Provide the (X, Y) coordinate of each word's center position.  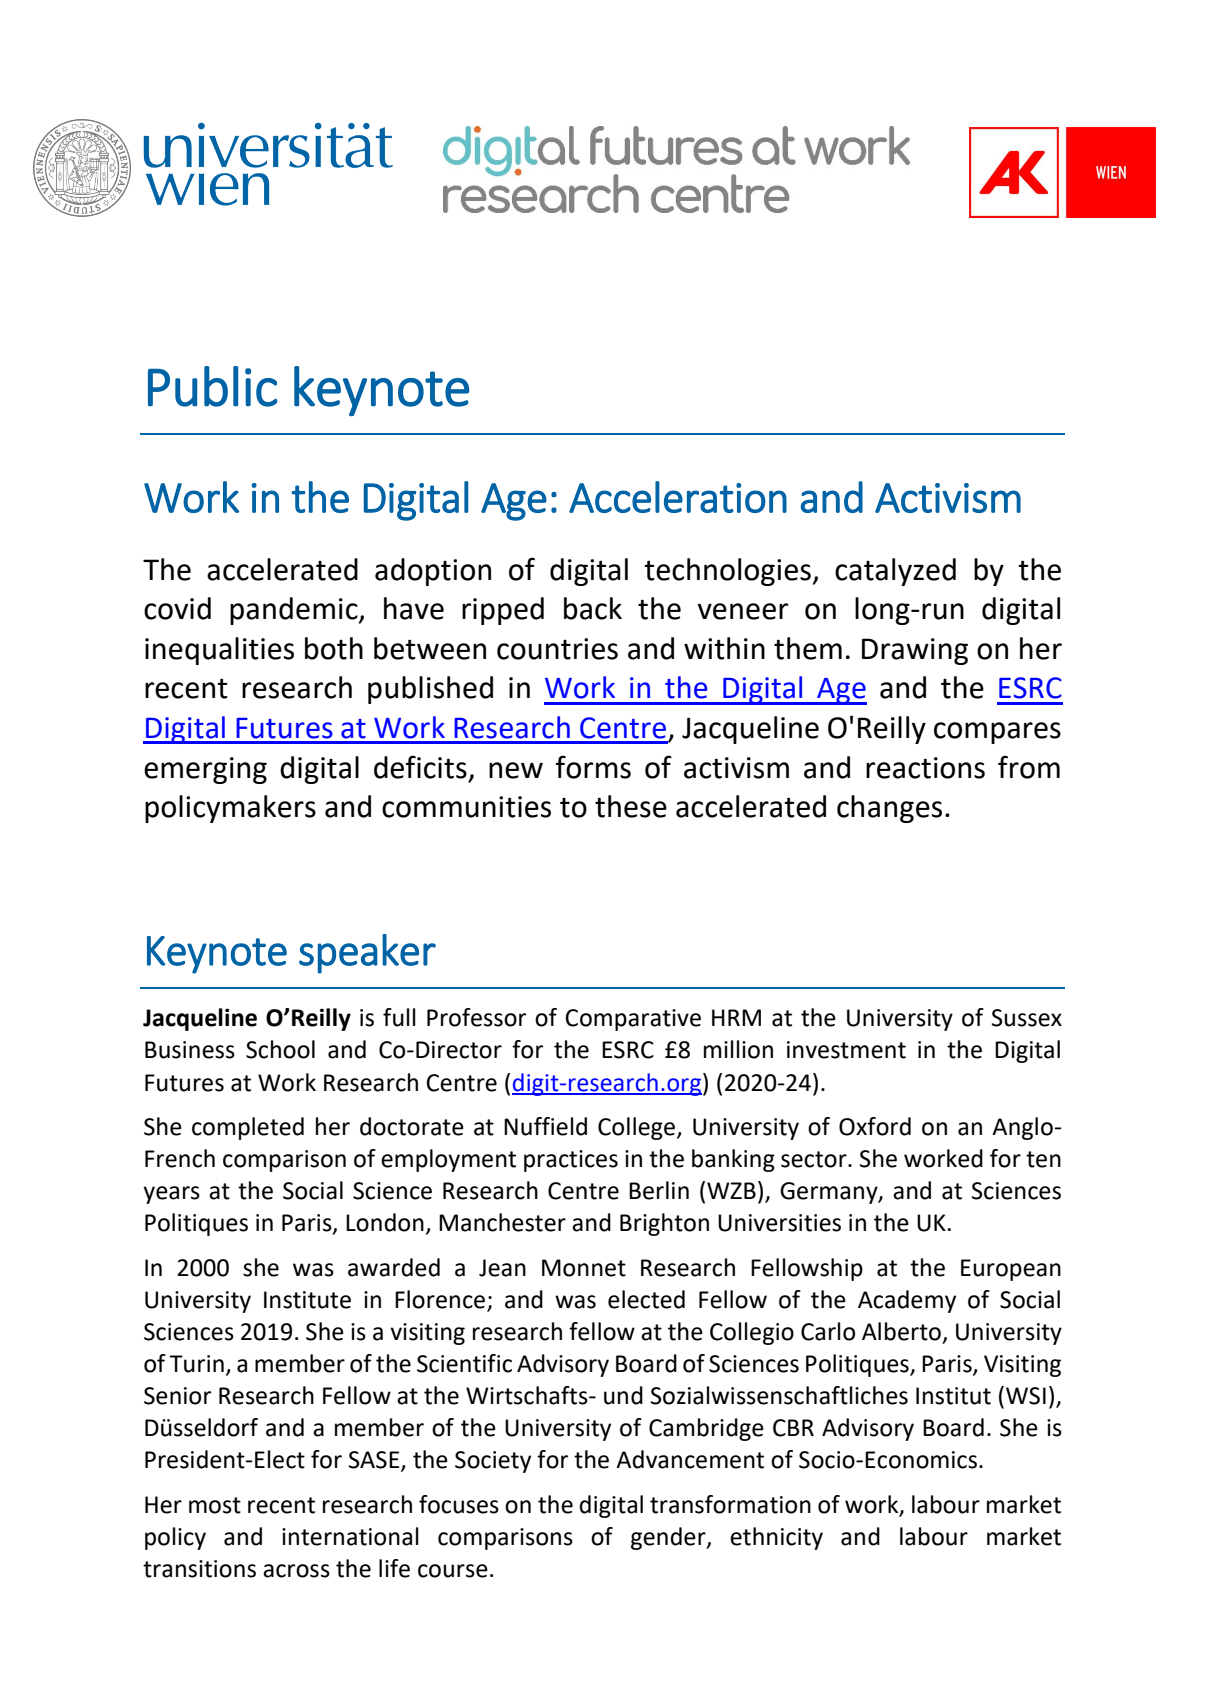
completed (248, 1128)
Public (212, 386)
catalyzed (895, 572)
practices (571, 1161)
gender (669, 1538)
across (296, 1571)
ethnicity (776, 1538)
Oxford (875, 1126)
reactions (925, 768)
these (631, 806)
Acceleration (678, 497)
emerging (205, 770)
